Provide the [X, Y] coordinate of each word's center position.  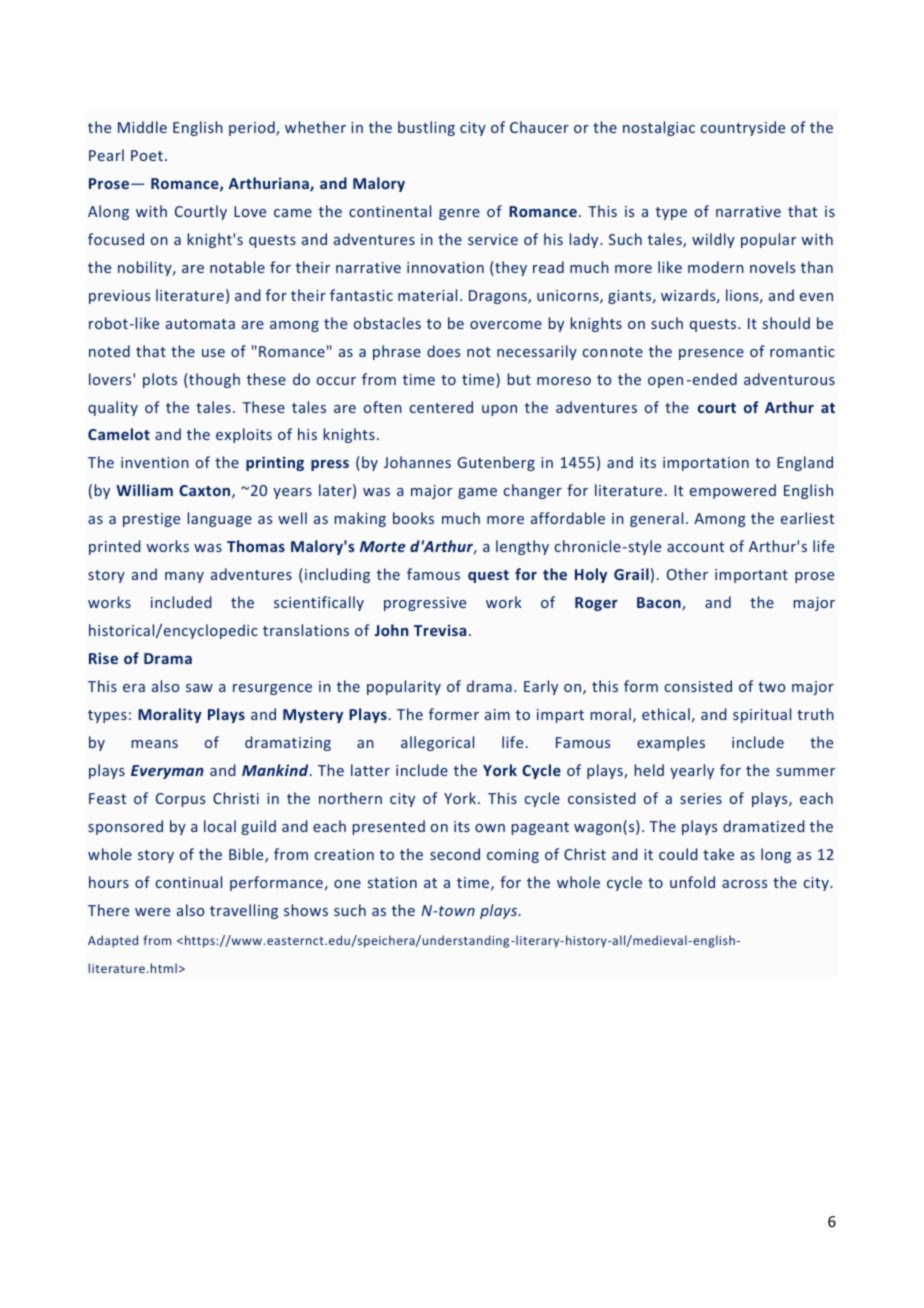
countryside [743, 128]
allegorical [437, 743]
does [443, 351]
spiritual [762, 715]
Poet [147, 155]
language [220, 519]
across [744, 884]
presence [711, 354]
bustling [426, 128]
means [155, 744]
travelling [244, 911]
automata [200, 324]
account [695, 547]
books [413, 518]
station [392, 882]
